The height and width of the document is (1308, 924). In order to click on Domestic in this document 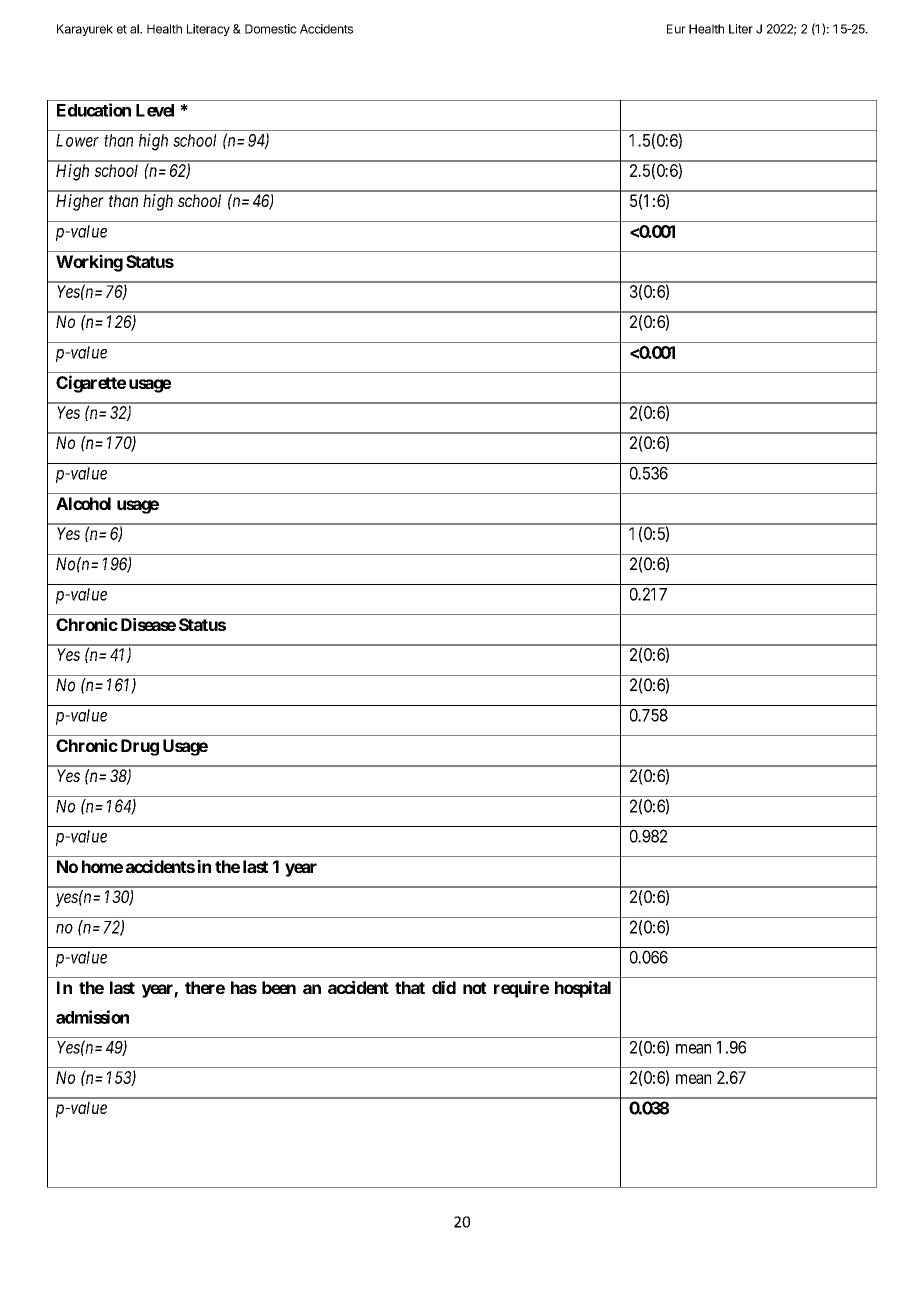, I will do `click(271, 29)`.
